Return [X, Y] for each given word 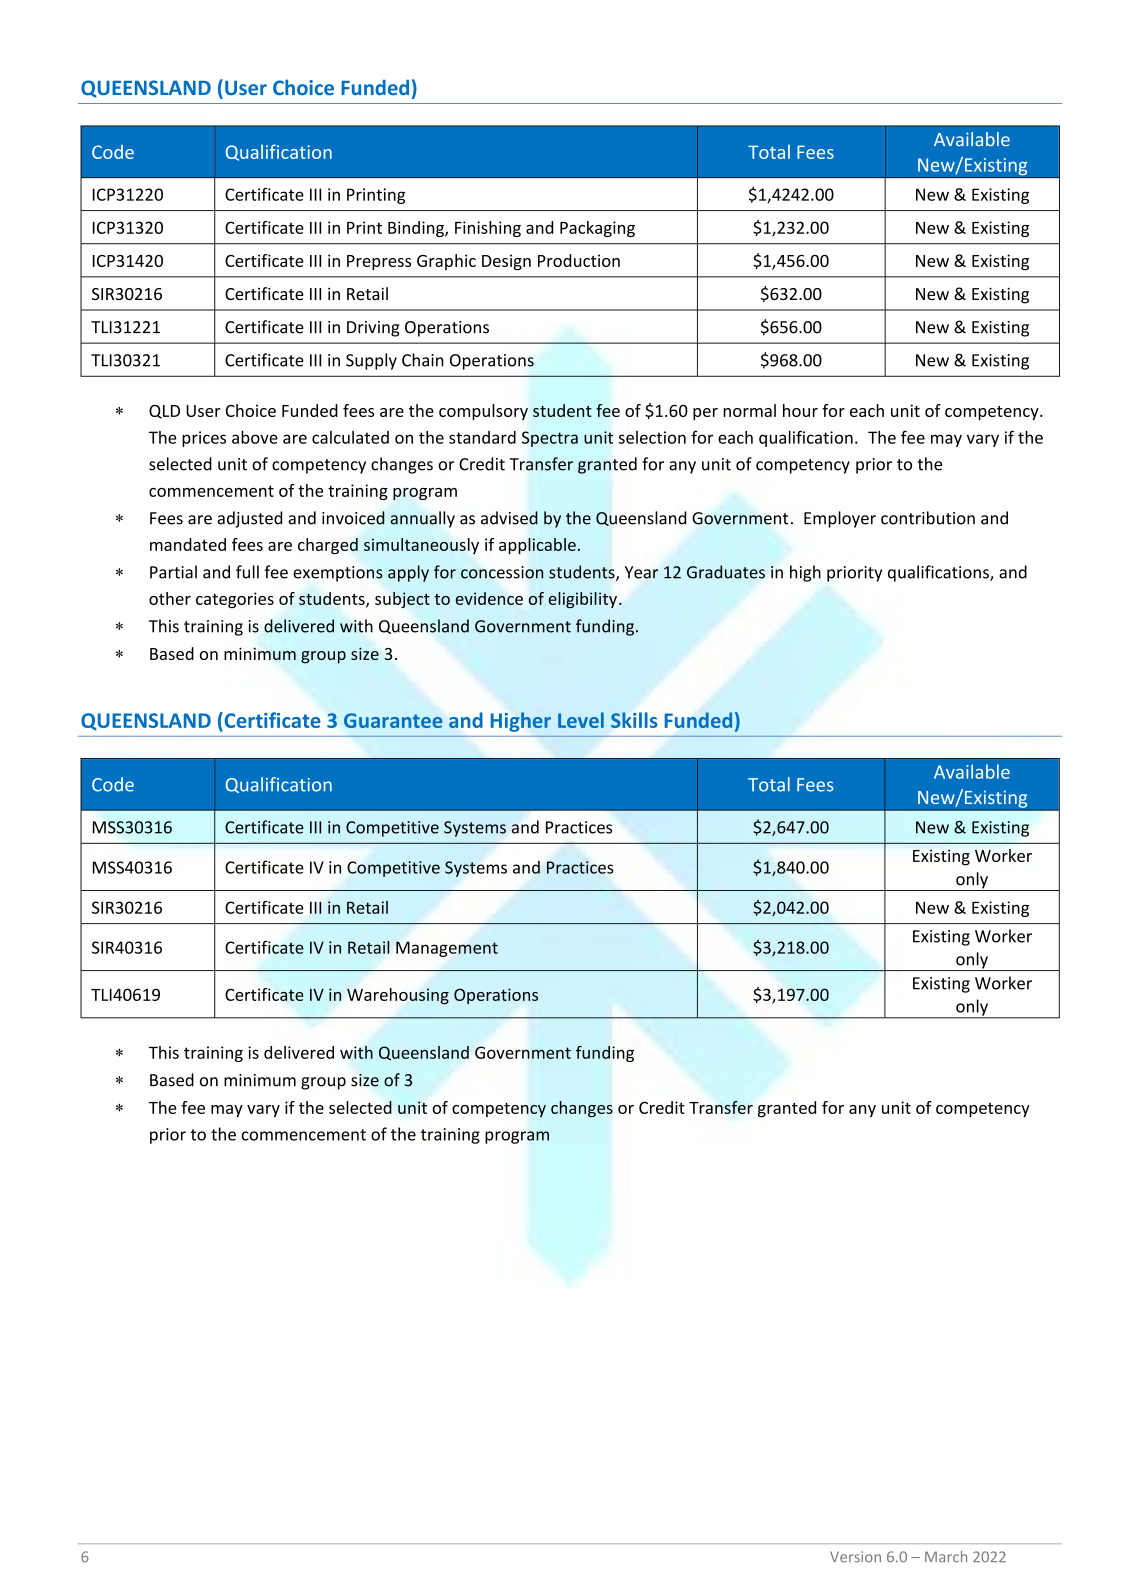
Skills [634, 720]
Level [581, 720]
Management [447, 949]
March [946, 1557]
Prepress [379, 263]
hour [800, 410]
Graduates [726, 572]
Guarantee [393, 720]
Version [855, 1557]
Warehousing [398, 996]
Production [579, 260]
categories [235, 600]
